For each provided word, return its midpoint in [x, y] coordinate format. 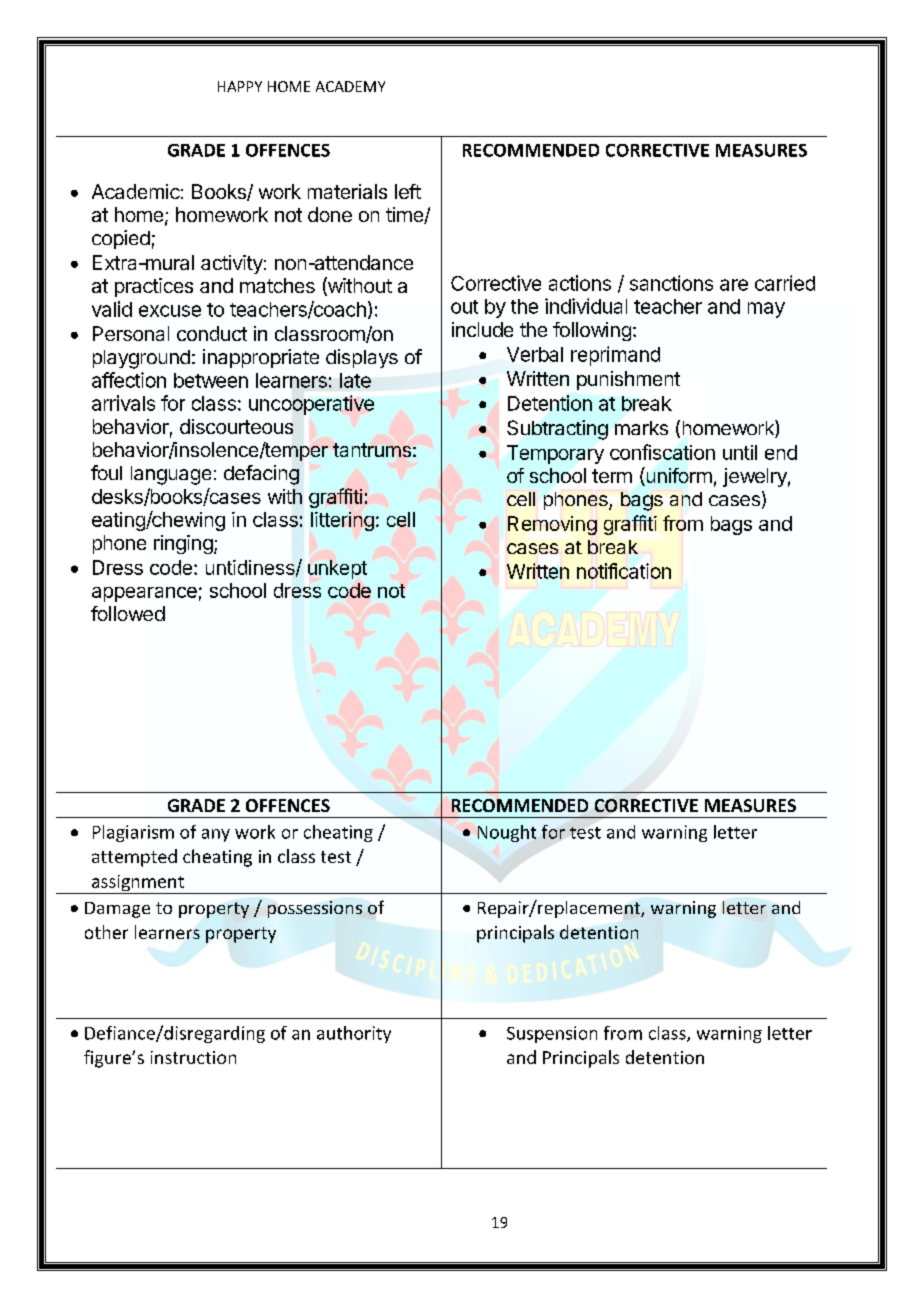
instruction [193, 1057]
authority [354, 1034]
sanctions [671, 283]
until [740, 452]
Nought [507, 833]
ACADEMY [350, 86]
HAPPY [240, 86]
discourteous [236, 426]
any [216, 835]
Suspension [552, 1034]
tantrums [372, 450]
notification [624, 571]
